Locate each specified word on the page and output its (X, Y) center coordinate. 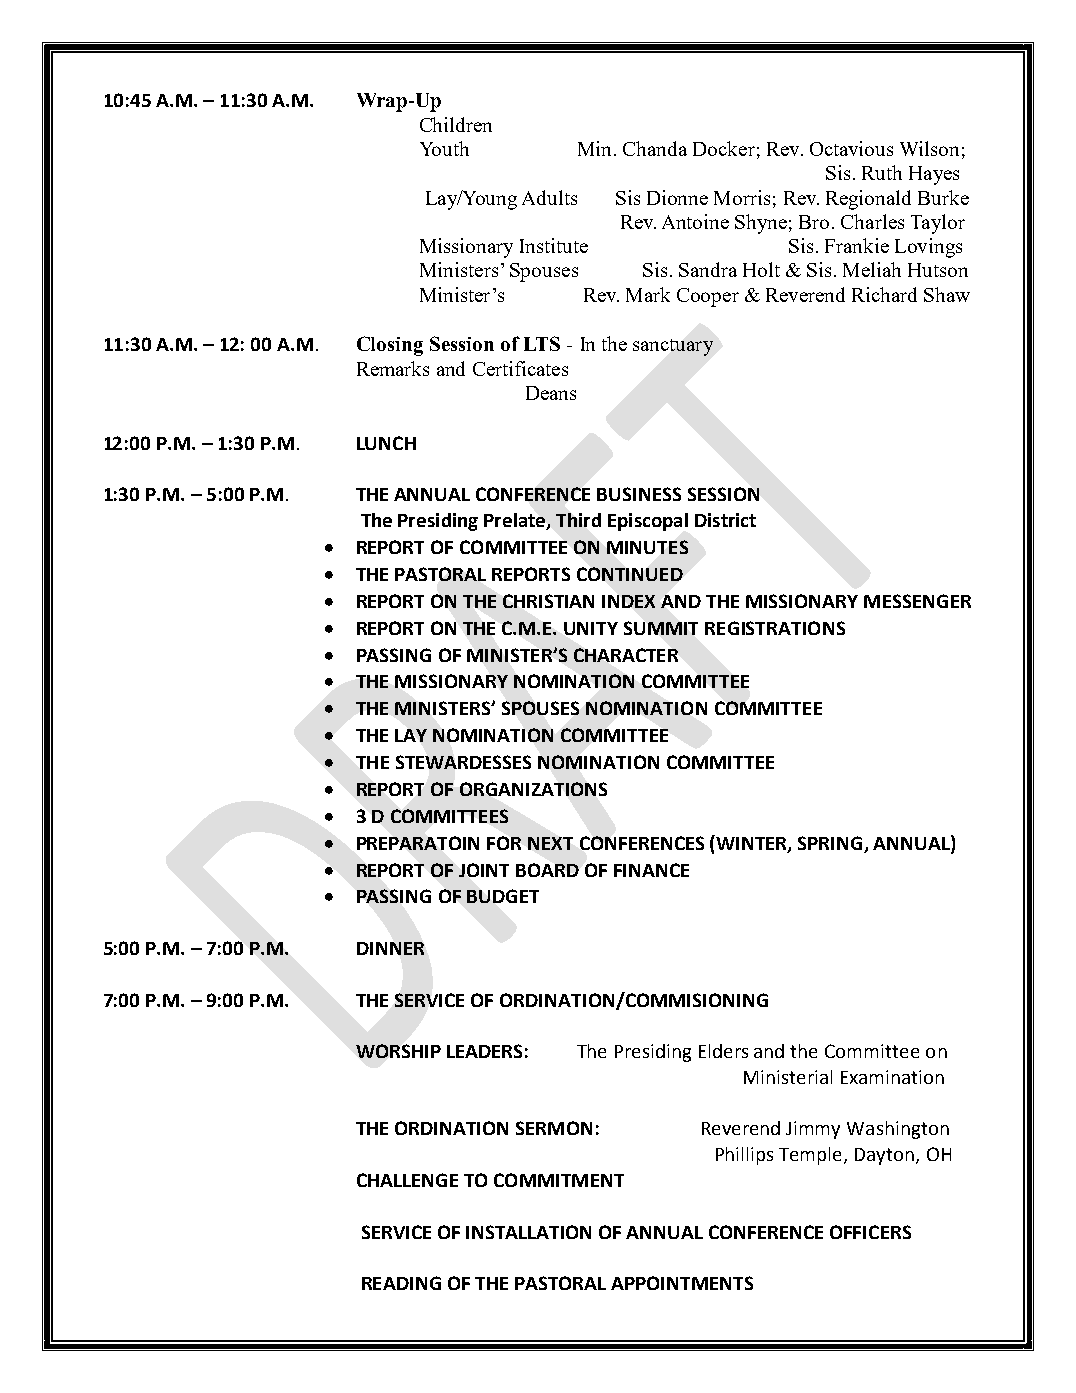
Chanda (655, 148)
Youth (444, 148)
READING (401, 1283)
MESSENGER (917, 601)
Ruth (882, 172)
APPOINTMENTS (682, 1283)
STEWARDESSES (463, 762)
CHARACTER (626, 655)
